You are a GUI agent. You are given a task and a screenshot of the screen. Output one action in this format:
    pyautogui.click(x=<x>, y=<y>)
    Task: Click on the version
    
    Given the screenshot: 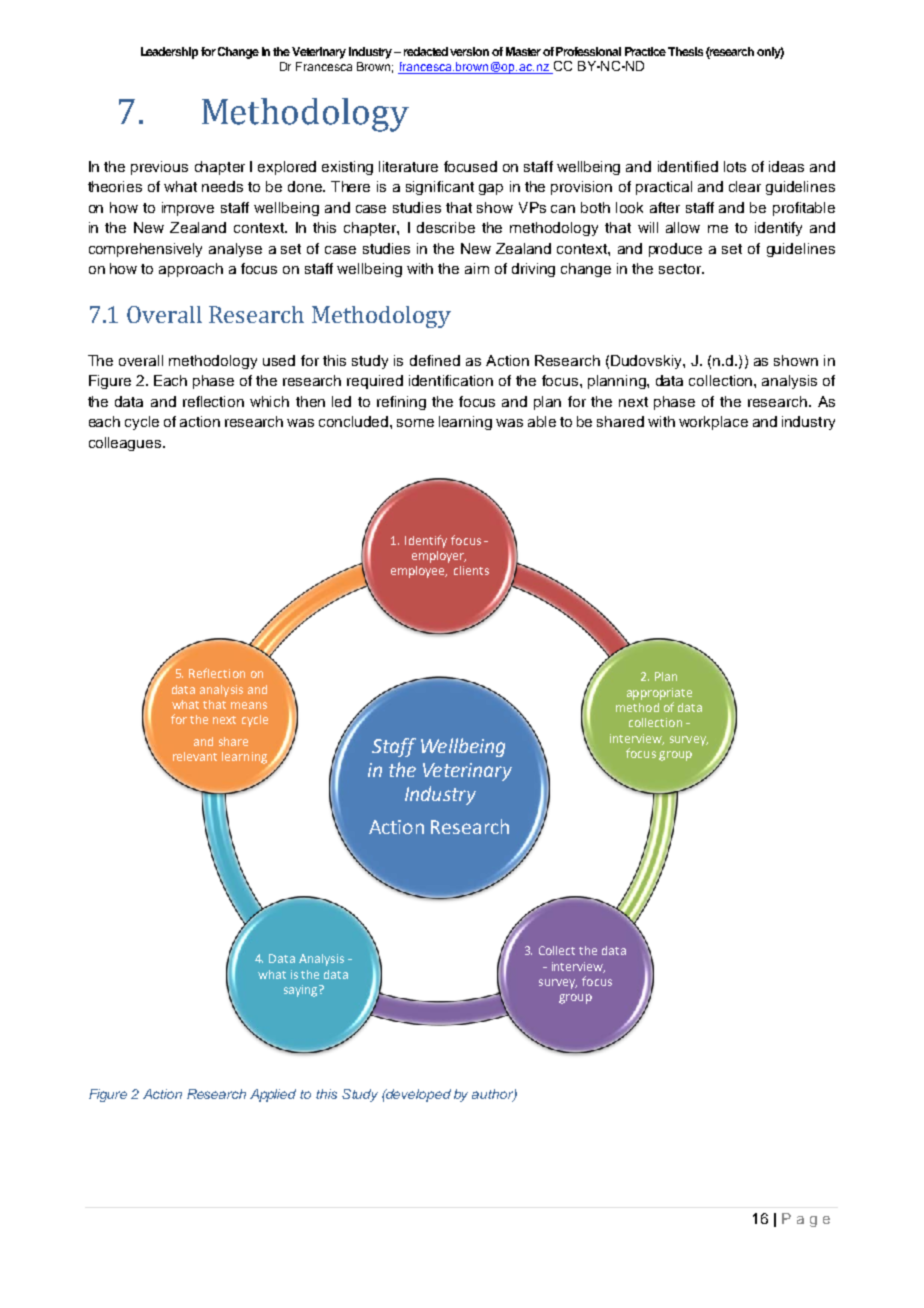 What is the action you would take?
    pyautogui.click(x=469, y=51)
